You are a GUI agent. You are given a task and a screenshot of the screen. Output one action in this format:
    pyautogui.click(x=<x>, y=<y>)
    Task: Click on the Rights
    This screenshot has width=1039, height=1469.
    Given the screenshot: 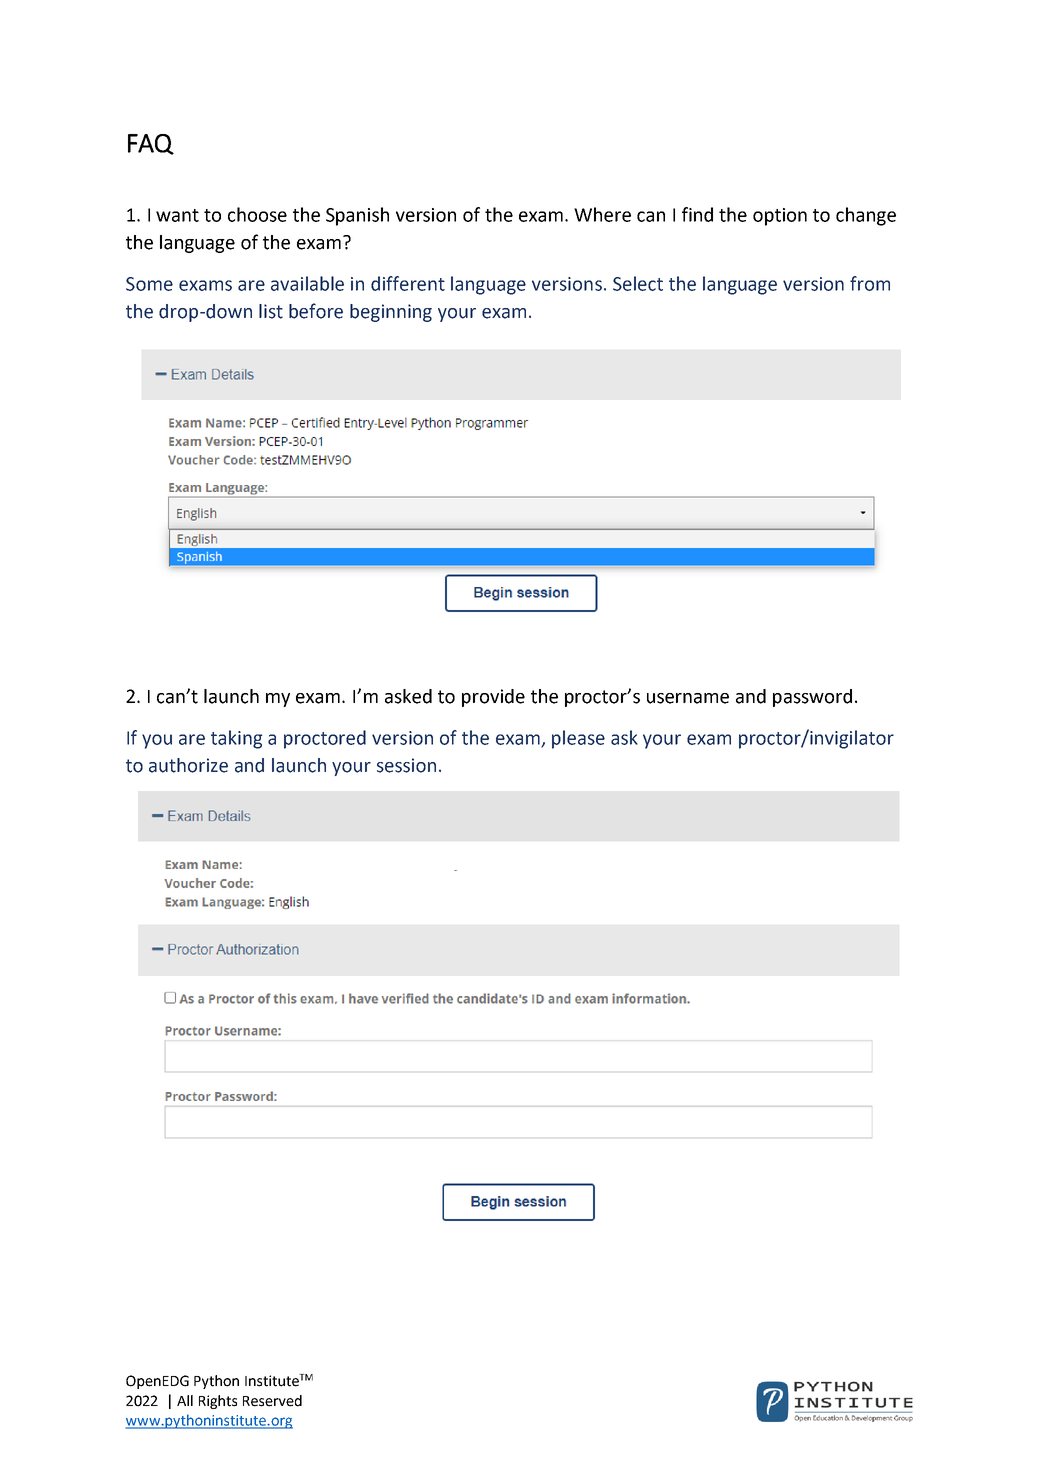 What is the action you would take?
    pyautogui.click(x=218, y=1402)
